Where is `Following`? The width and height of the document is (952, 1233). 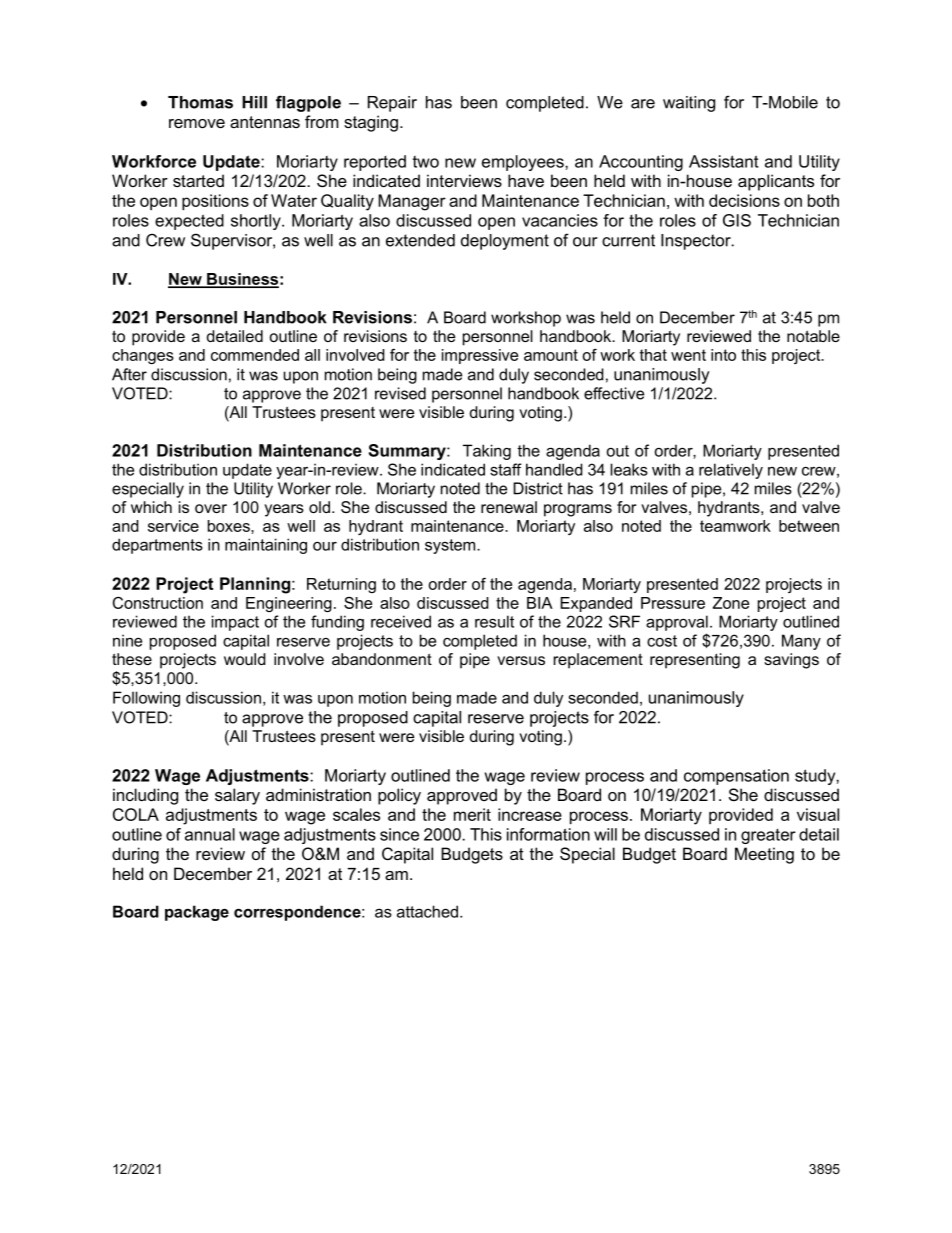
Following is located at coordinates (146, 699).
